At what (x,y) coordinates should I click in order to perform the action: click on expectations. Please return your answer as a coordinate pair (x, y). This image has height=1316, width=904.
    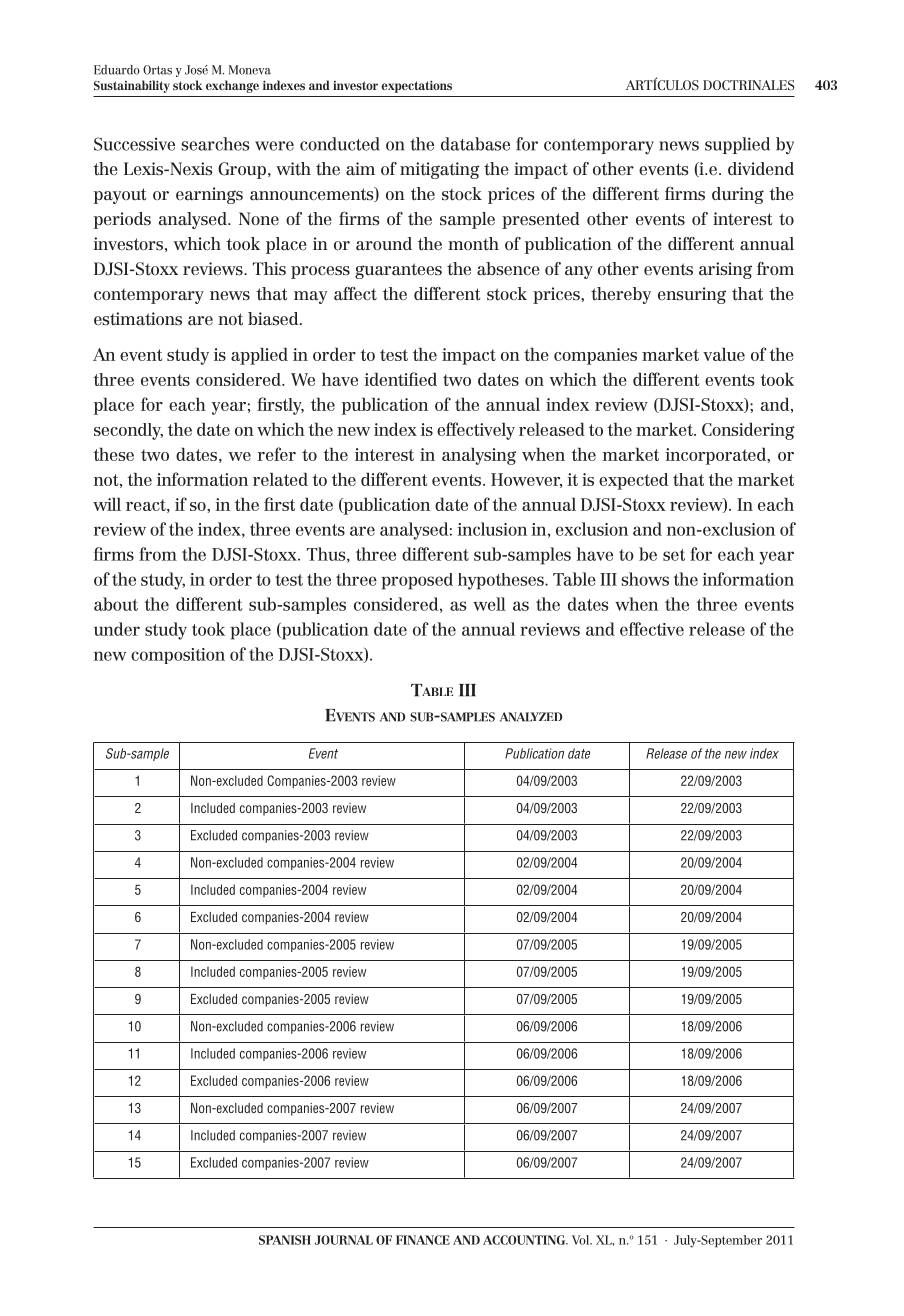
    Looking at the image, I should click on (417, 86).
